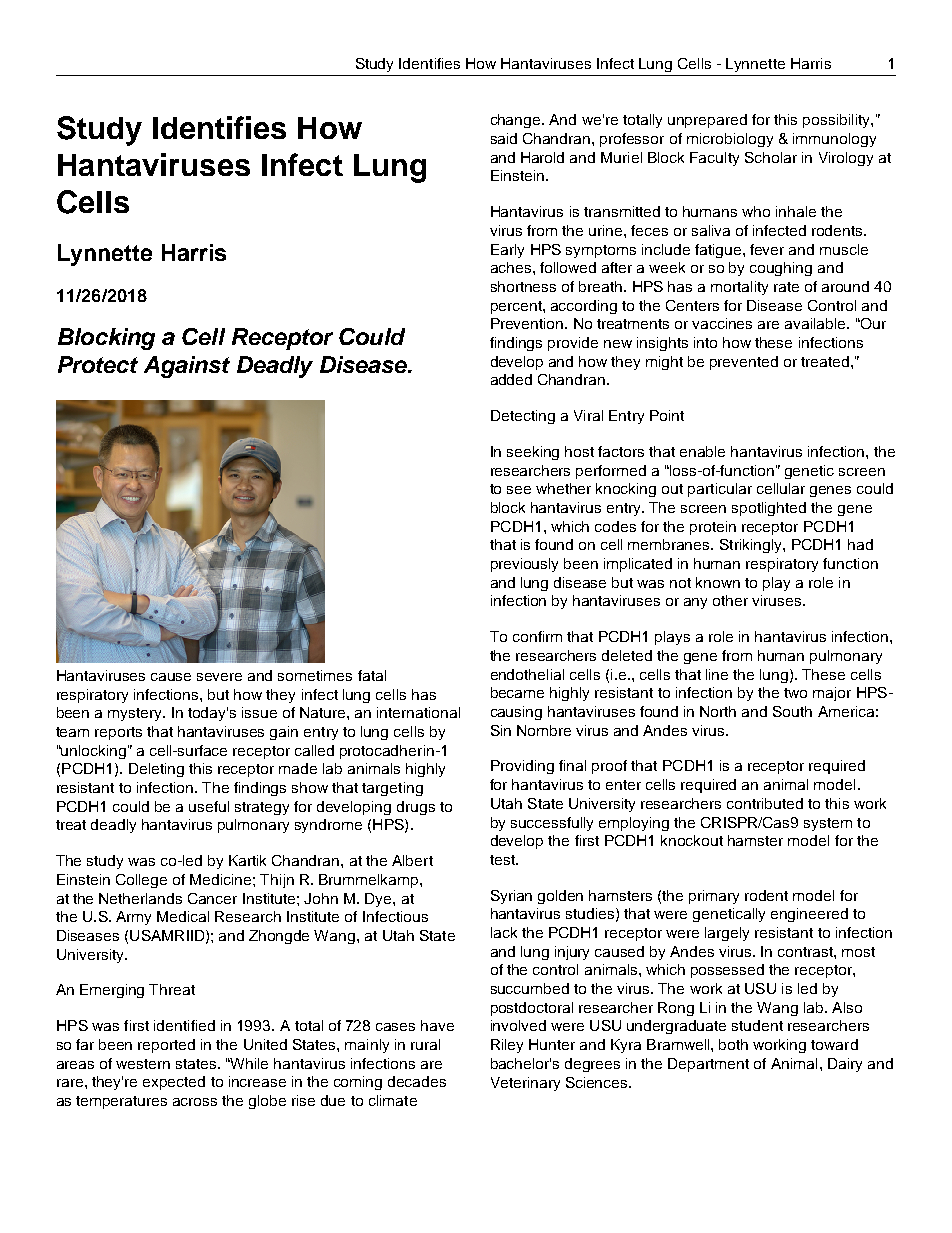  Describe the element at coordinates (771, 157) in the document. I see `Scholar` at that location.
